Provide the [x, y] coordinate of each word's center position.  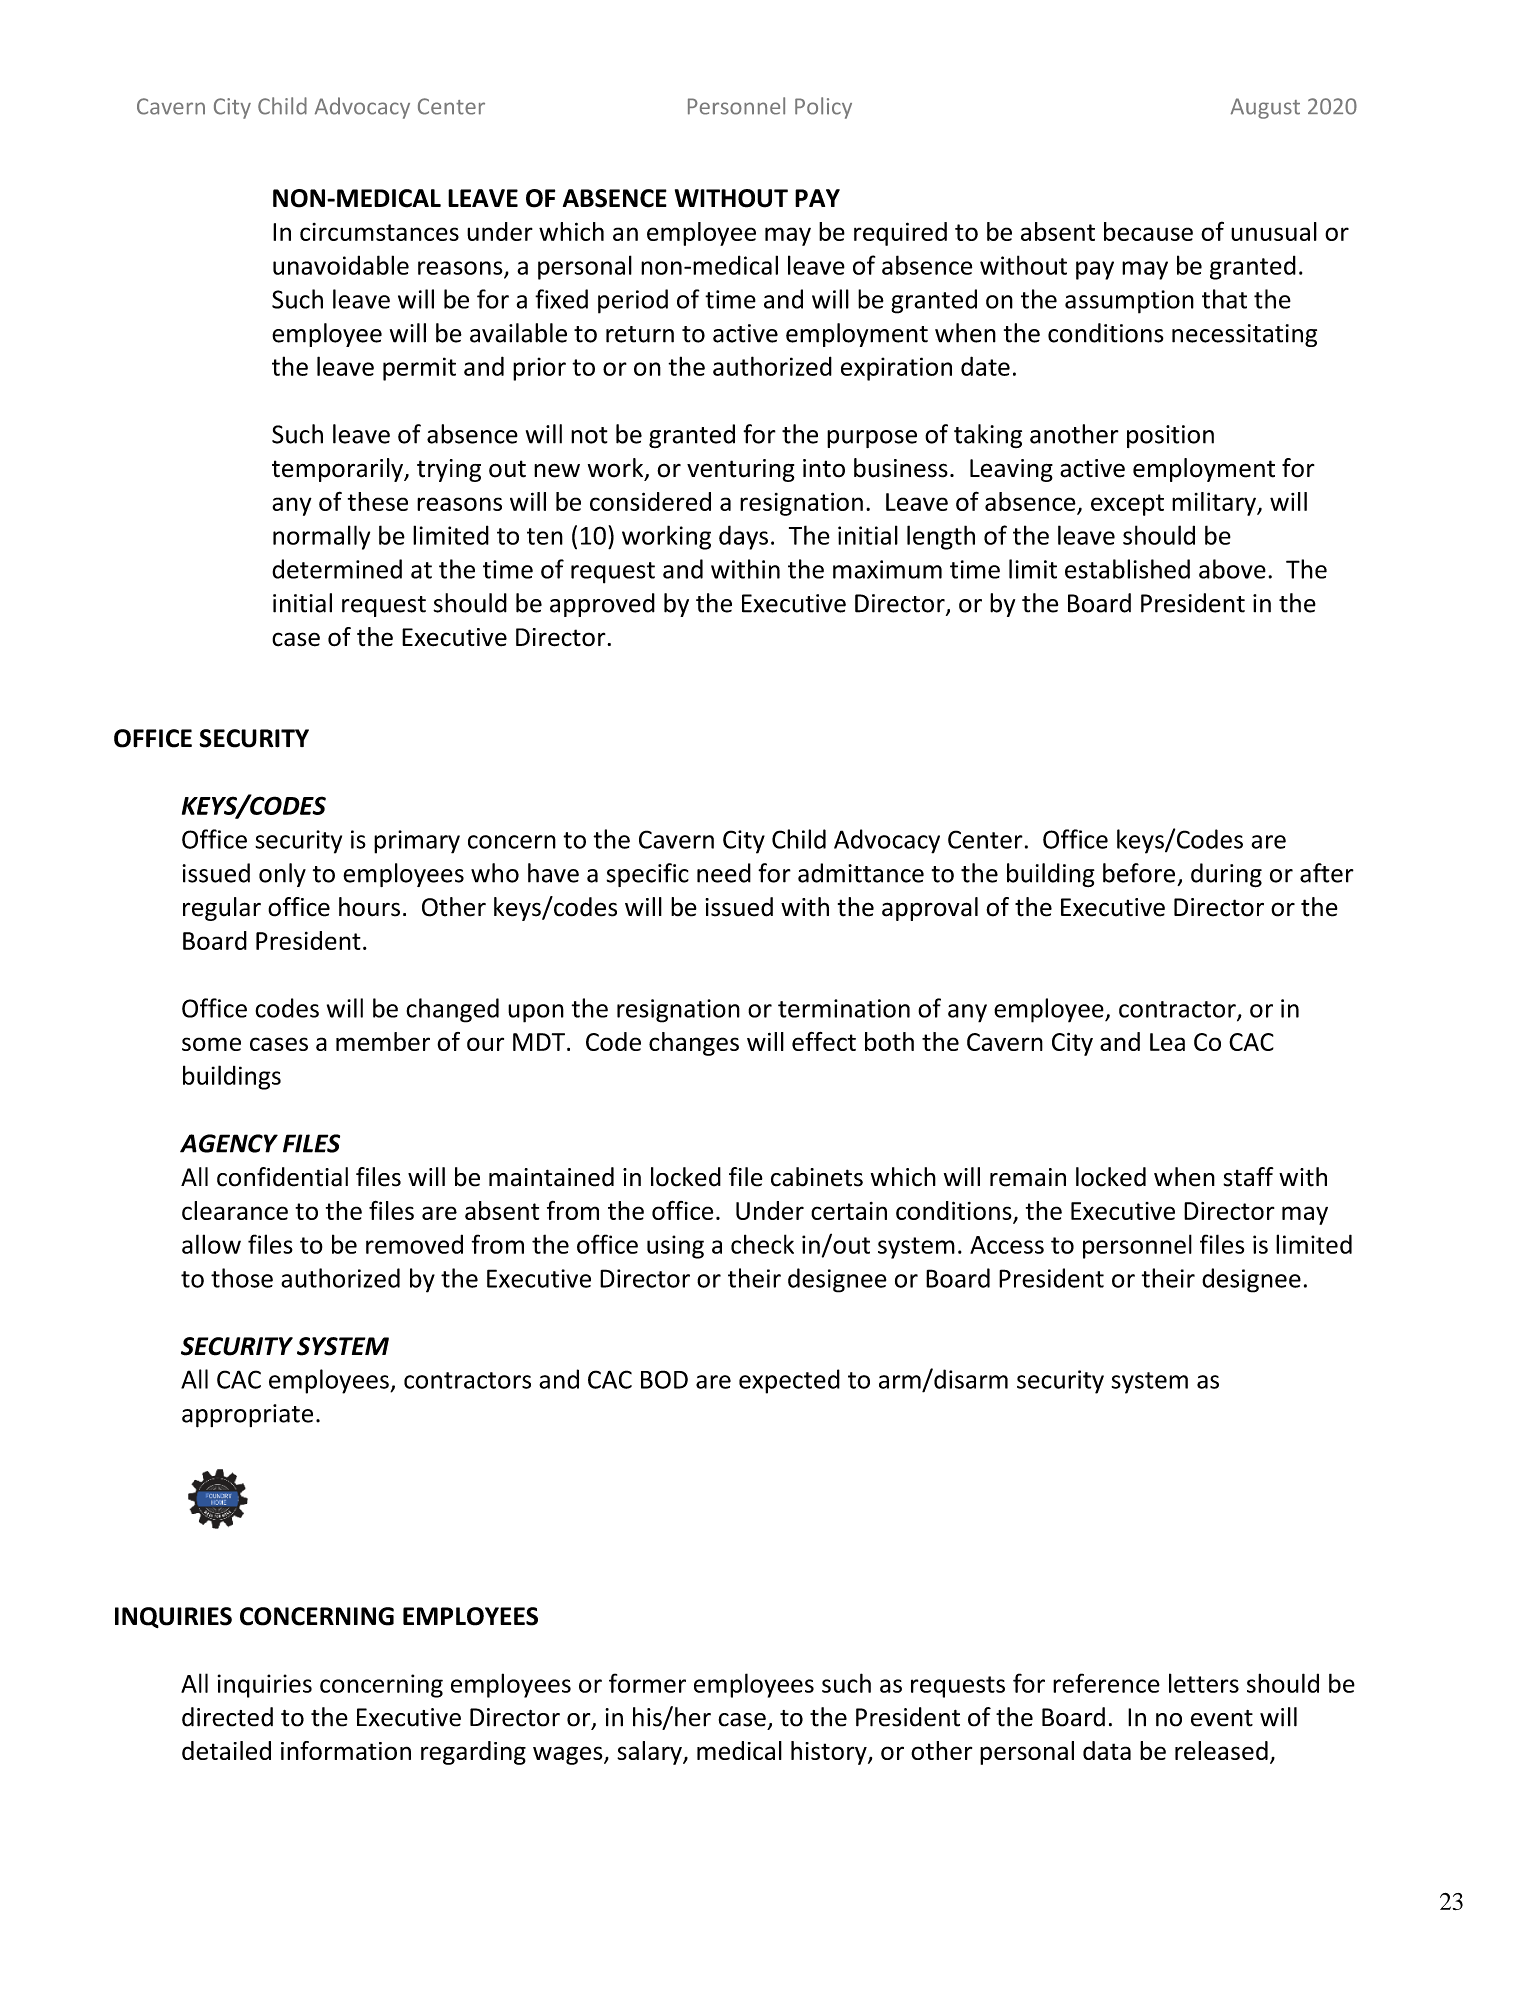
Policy [823, 108]
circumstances [379, 232]
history [830, 1753]
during [1226, 875]
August [1265, 108]
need [724, 873]
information [346, 1750]
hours [369, 907]
